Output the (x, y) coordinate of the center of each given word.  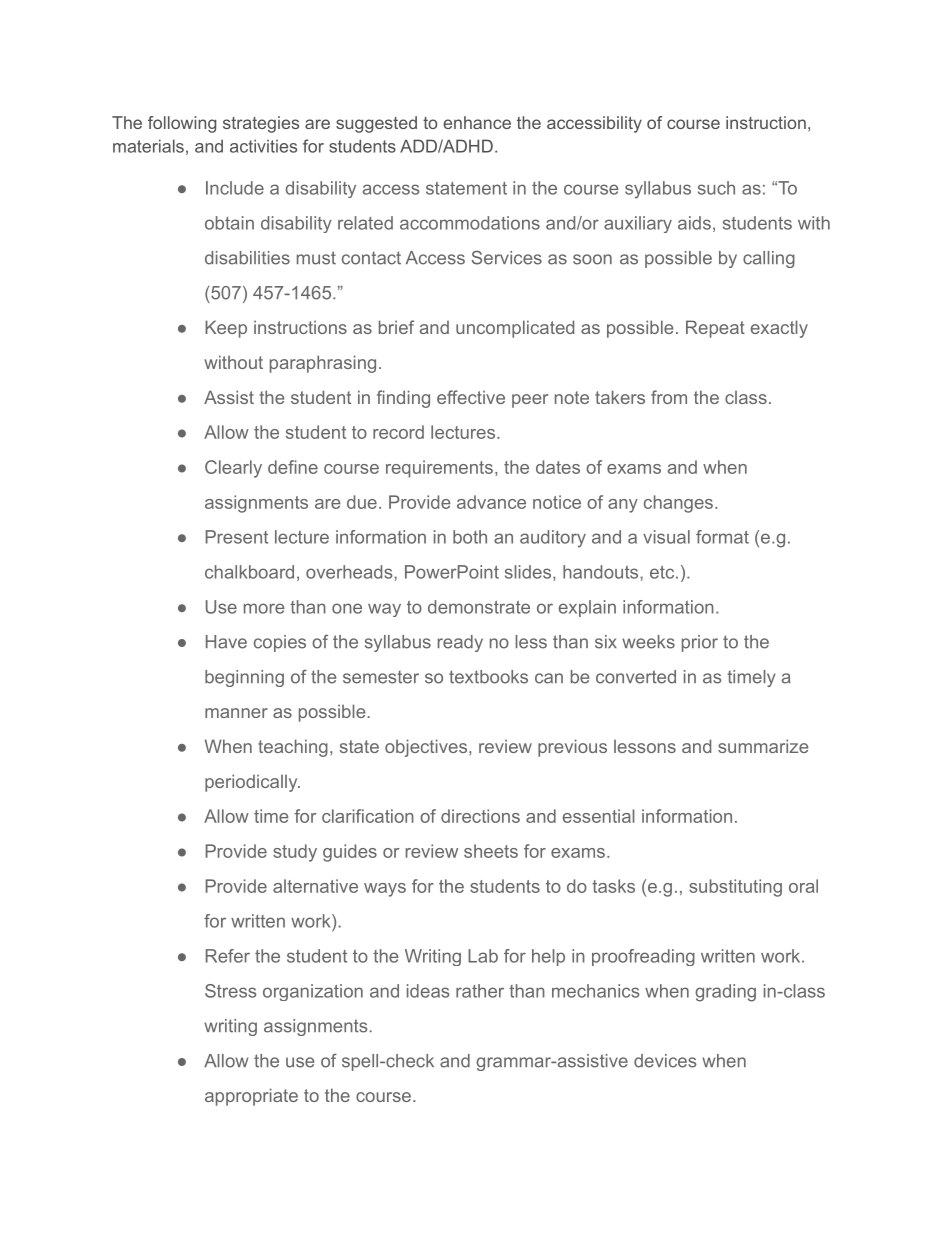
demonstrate (479, 607)
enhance (477, 122)
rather (480, 991)
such (716, 188)
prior (700, 643)
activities (263, 146)
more (264, 608)
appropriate (251, 1097)
